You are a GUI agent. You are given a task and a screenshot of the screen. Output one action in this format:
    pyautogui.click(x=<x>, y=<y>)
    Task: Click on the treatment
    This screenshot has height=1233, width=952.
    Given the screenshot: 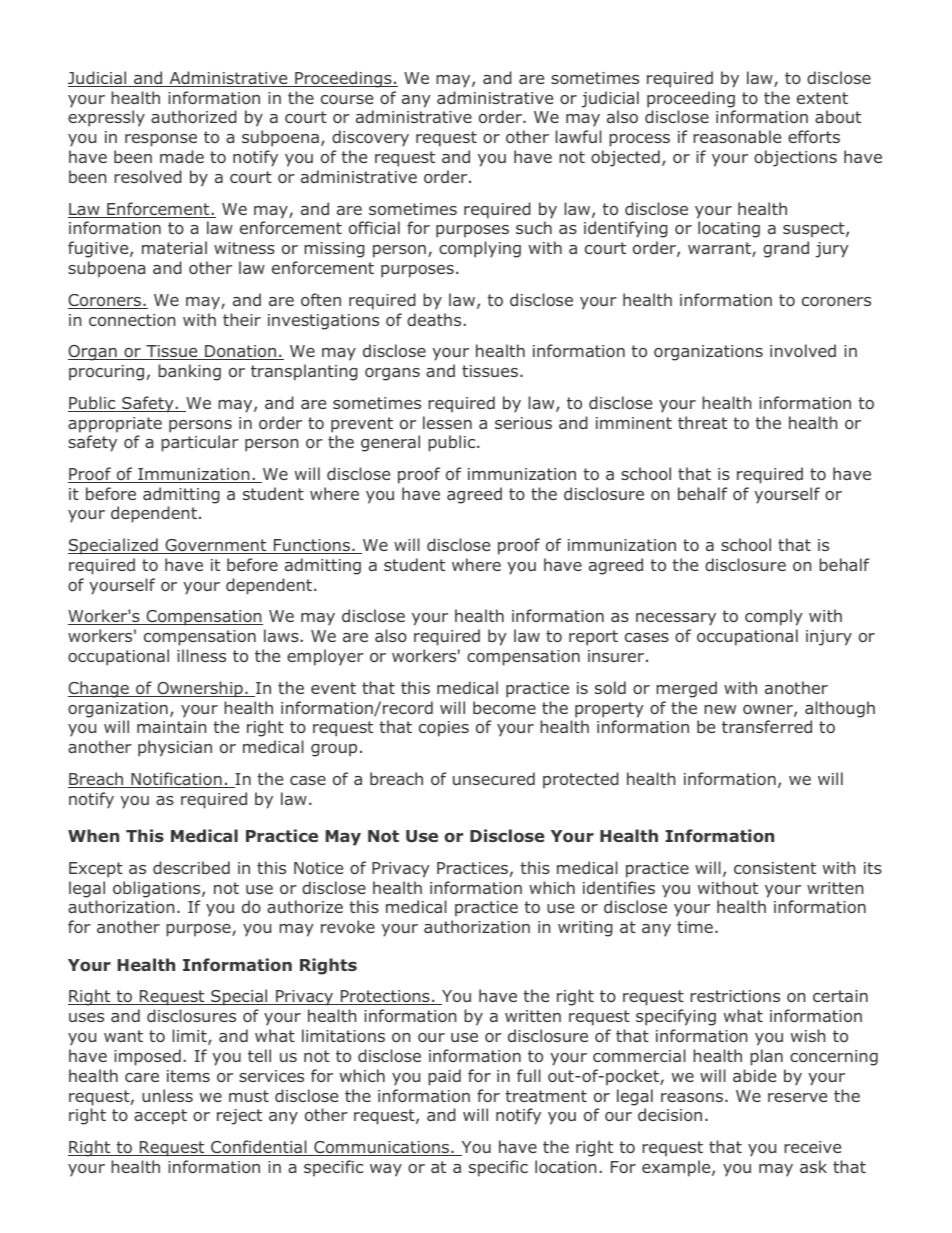 What is the action you would take?
    pyautogui.click(x=546, y=1096)
